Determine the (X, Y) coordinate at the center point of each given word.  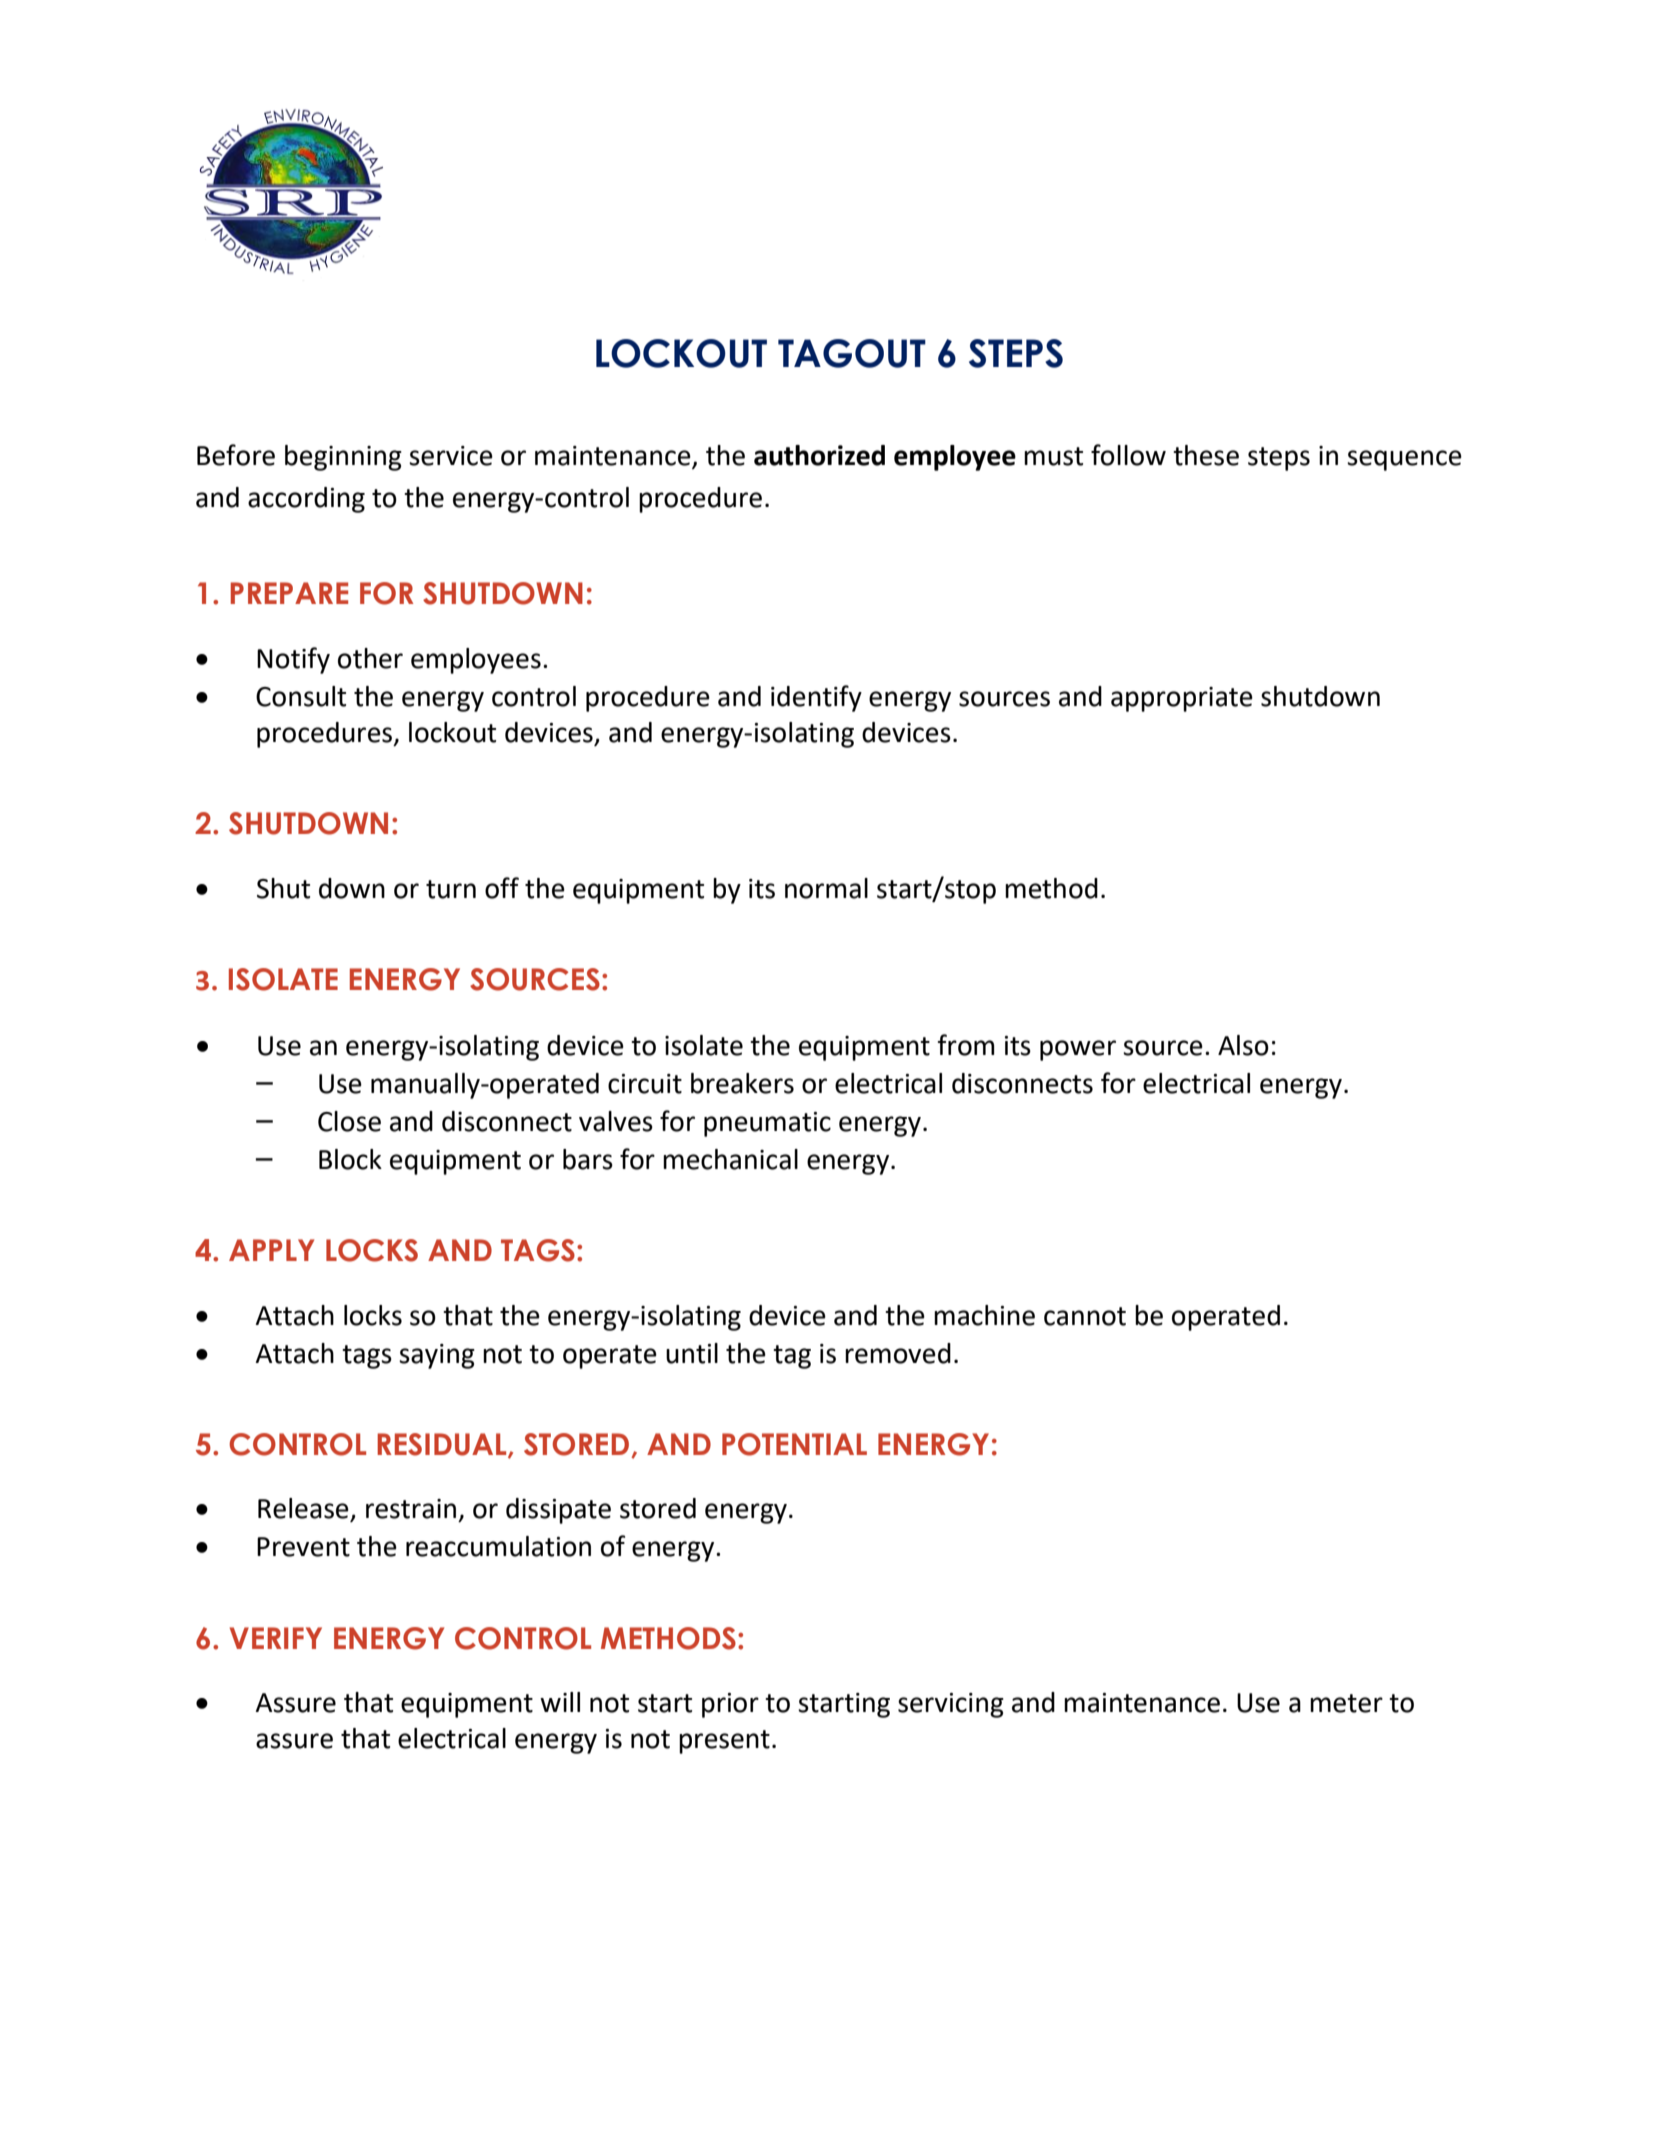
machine (984, 1315)
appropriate (1182, 699)
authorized (819, 455)
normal (826, 888)
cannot (1085, 1316)
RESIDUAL (443, 1445)
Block (350, 1159)
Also (1243, 1045)
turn (451, 889)
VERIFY (276, 1638)
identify (816, 698)
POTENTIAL (794, 1444)
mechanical (730, 1159)
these (1206, 455)
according (306, 500)
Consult (301, 696)
